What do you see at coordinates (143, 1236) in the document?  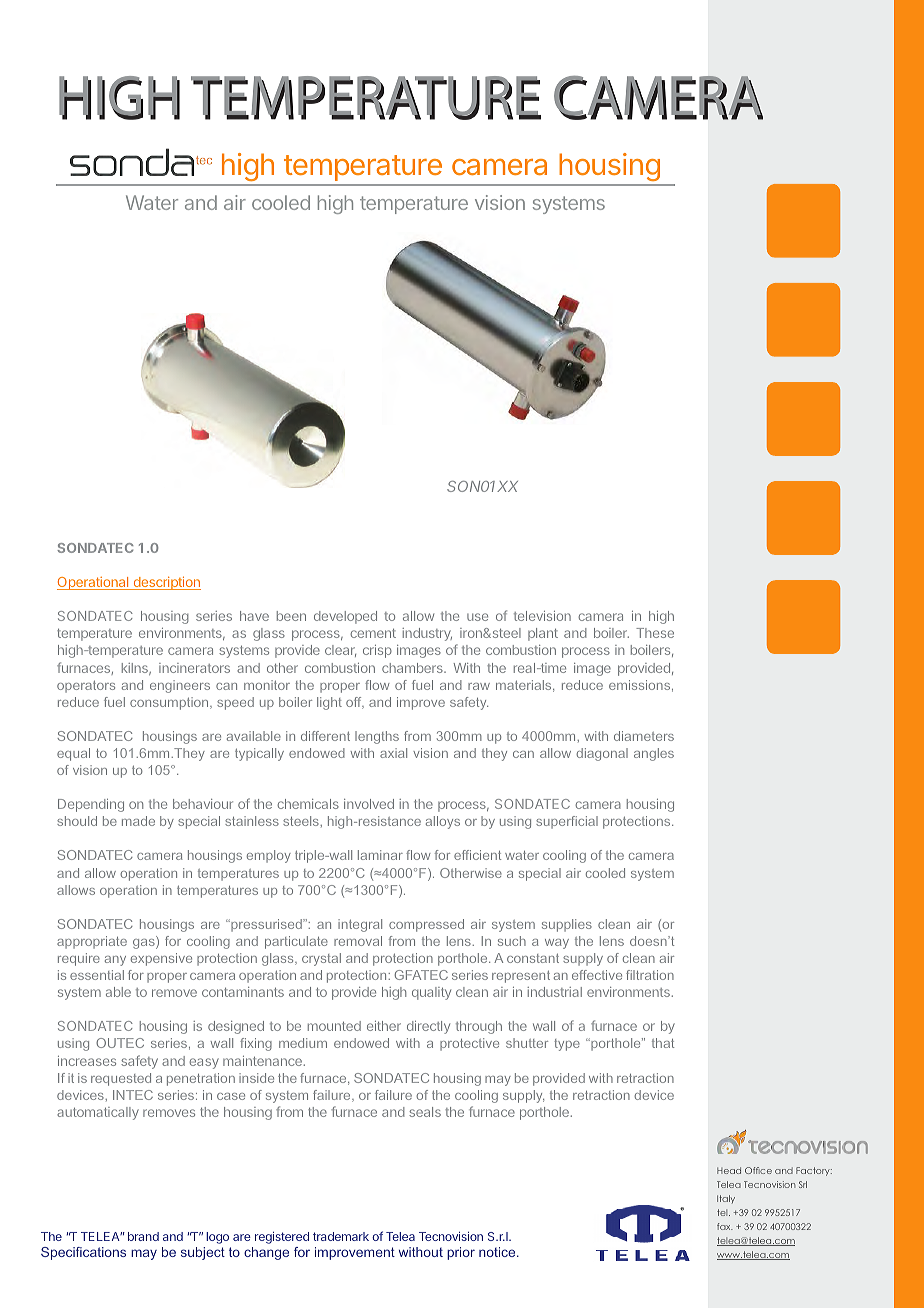 I see `brand` at bounding box center [143, 1236].
